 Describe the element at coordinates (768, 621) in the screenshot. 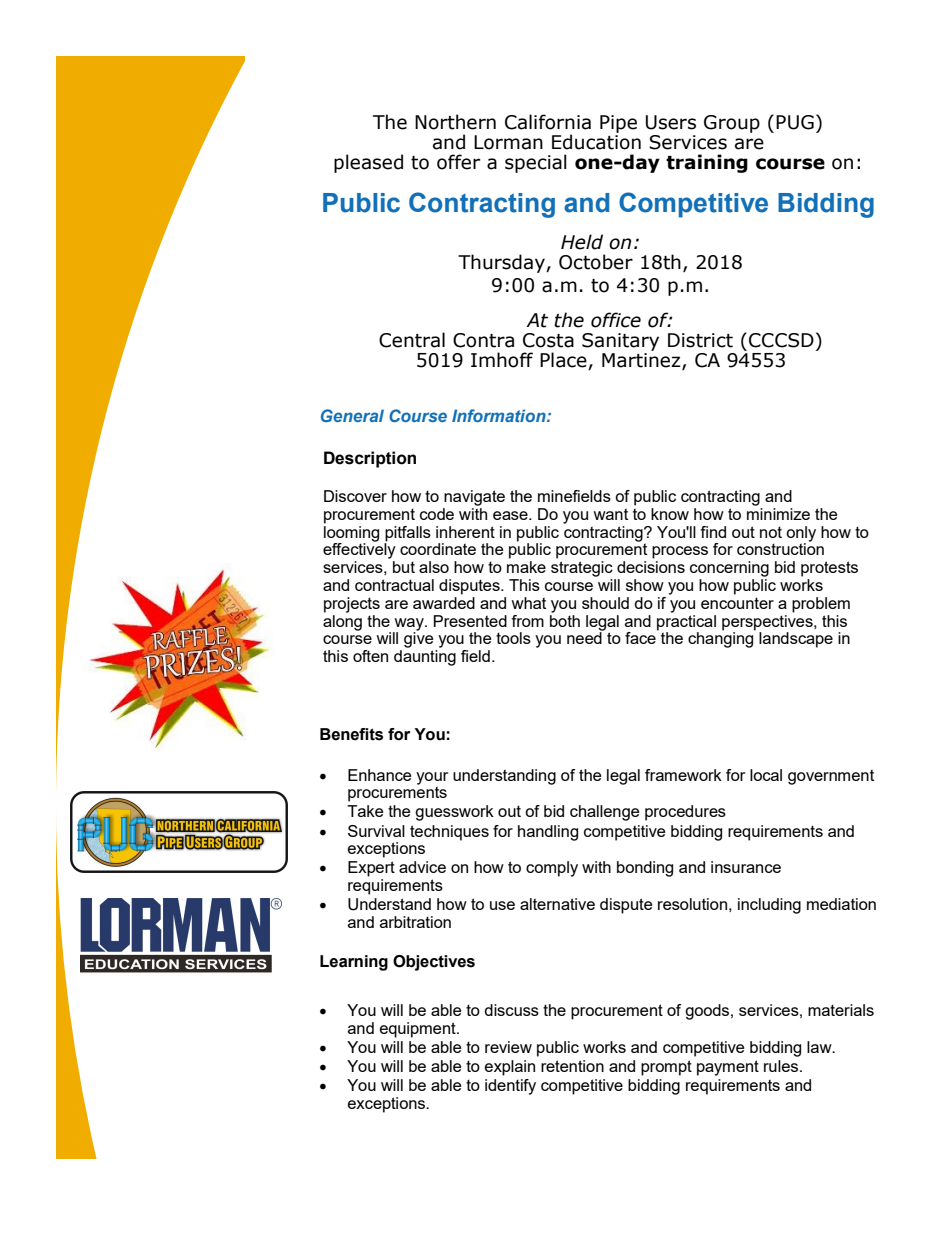

I see `perspectives` at that location.
